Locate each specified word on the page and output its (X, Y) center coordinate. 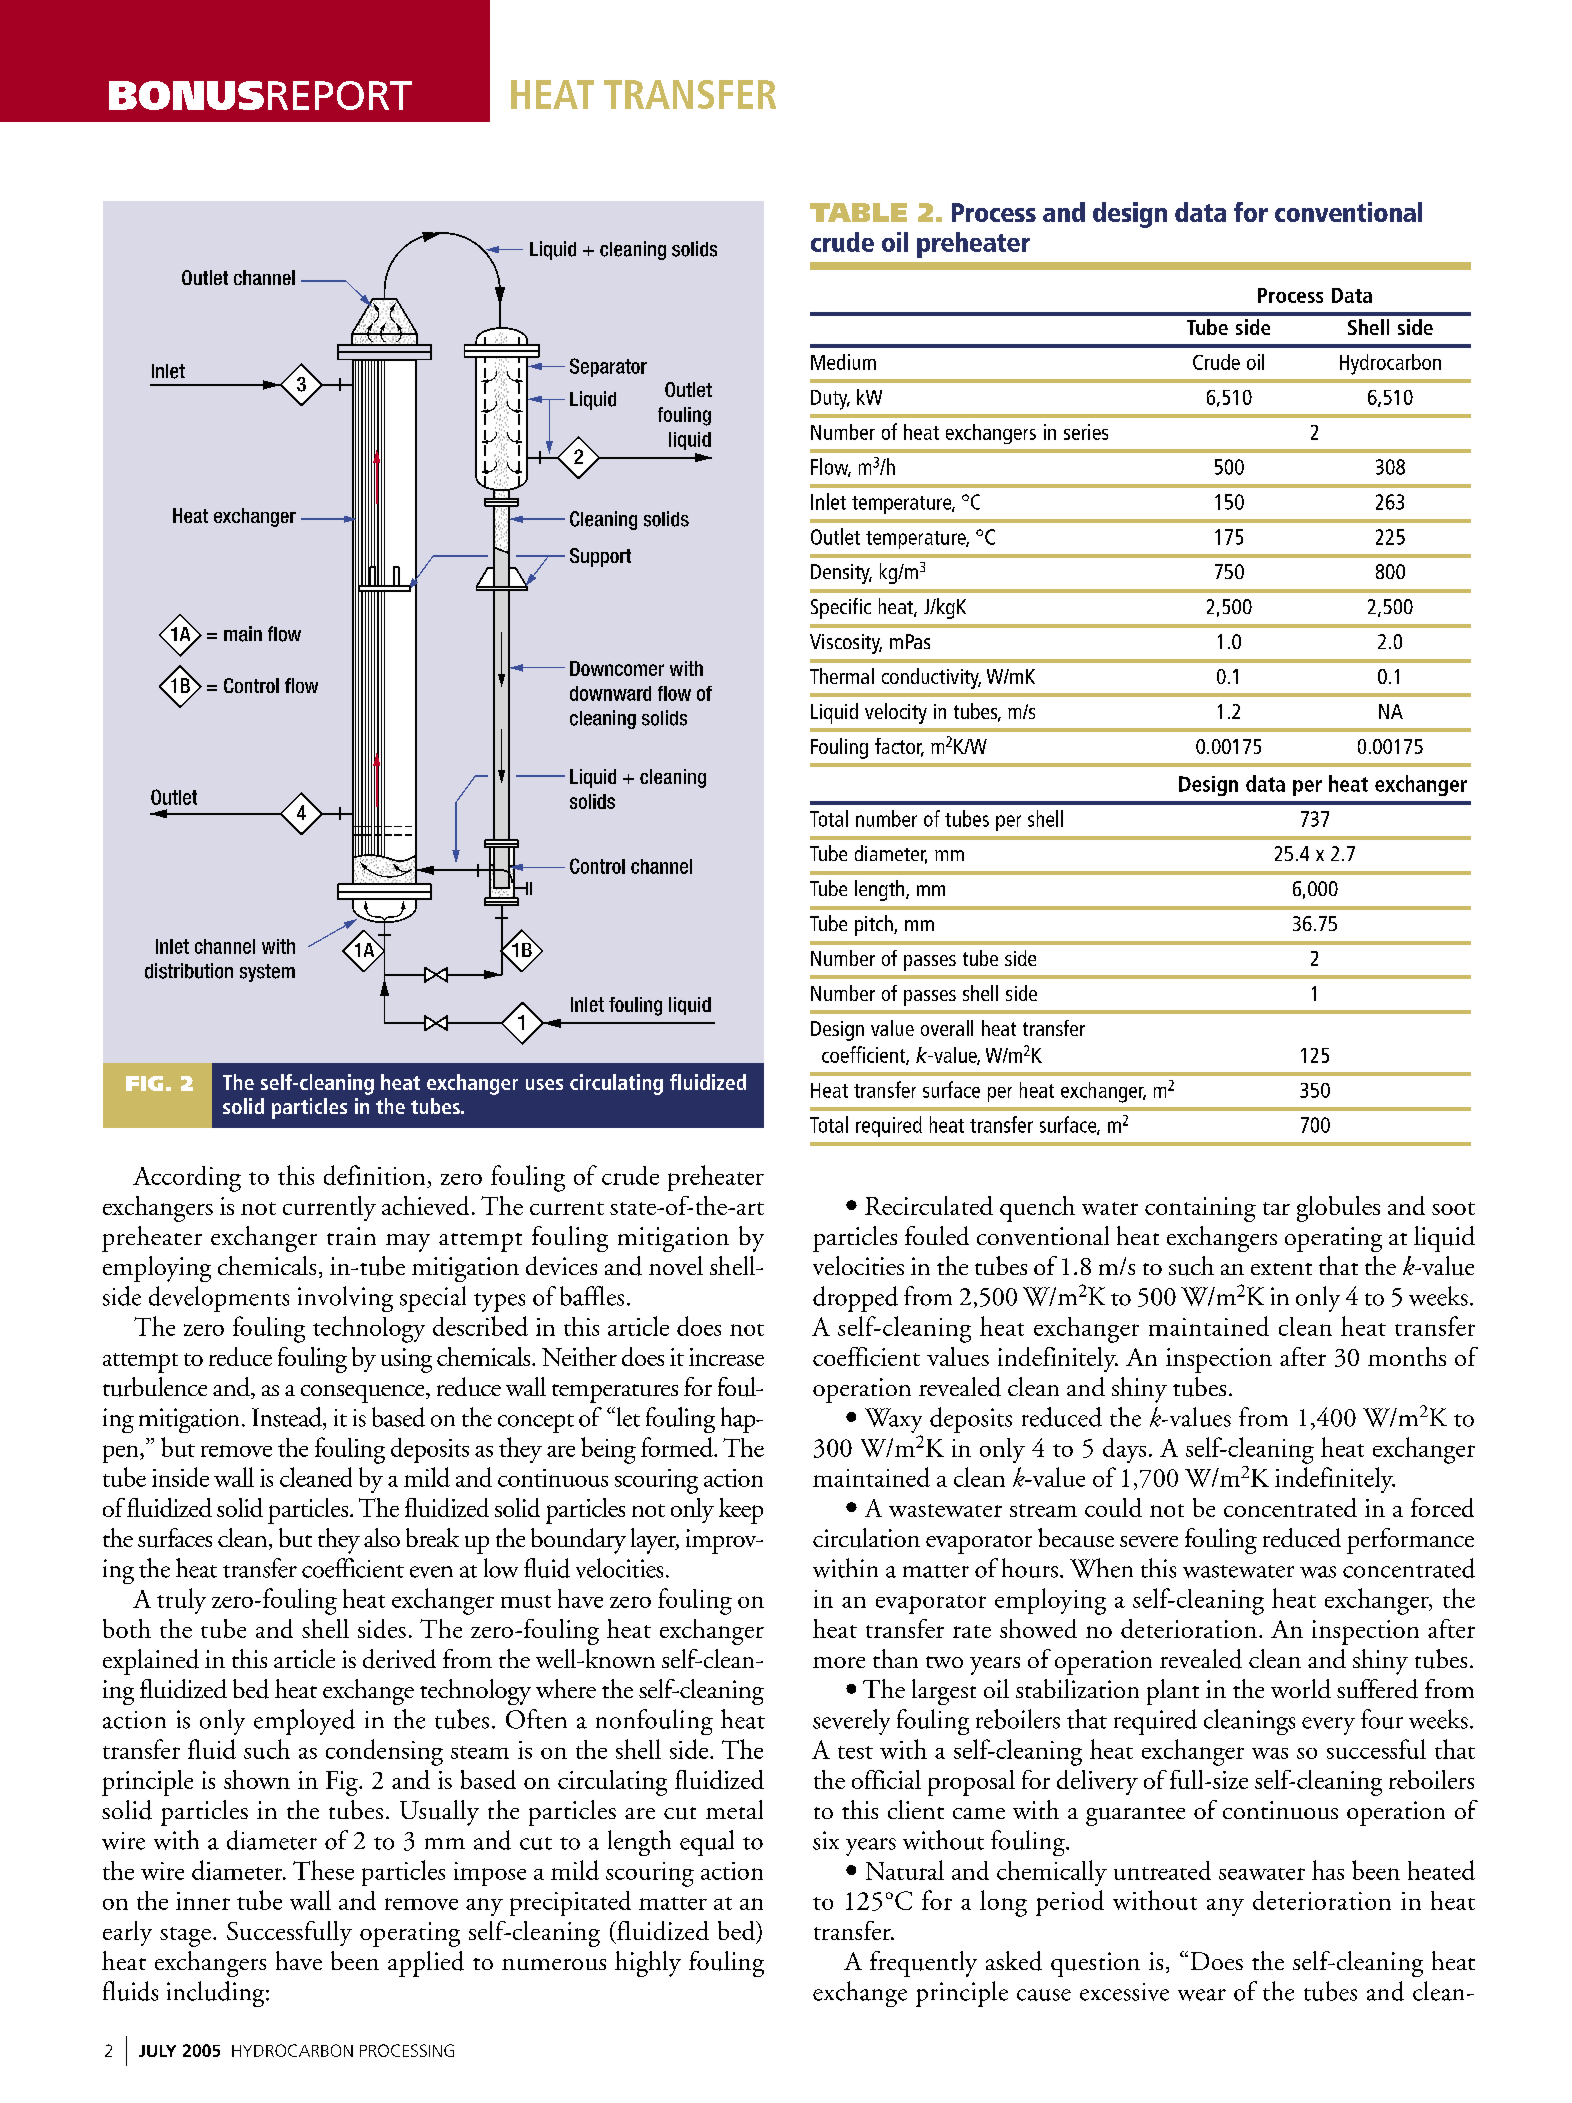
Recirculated (929, 1205)
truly (181, 1601)
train (351, 1236)
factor (899, 747)
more (839, 1662)
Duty (830, 400)
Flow (831, 467)
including (217, 1994)
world (1301, 1688)
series (1086, 432)
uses (544, 1084)
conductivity (931, 678)
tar (1276, 1208)
